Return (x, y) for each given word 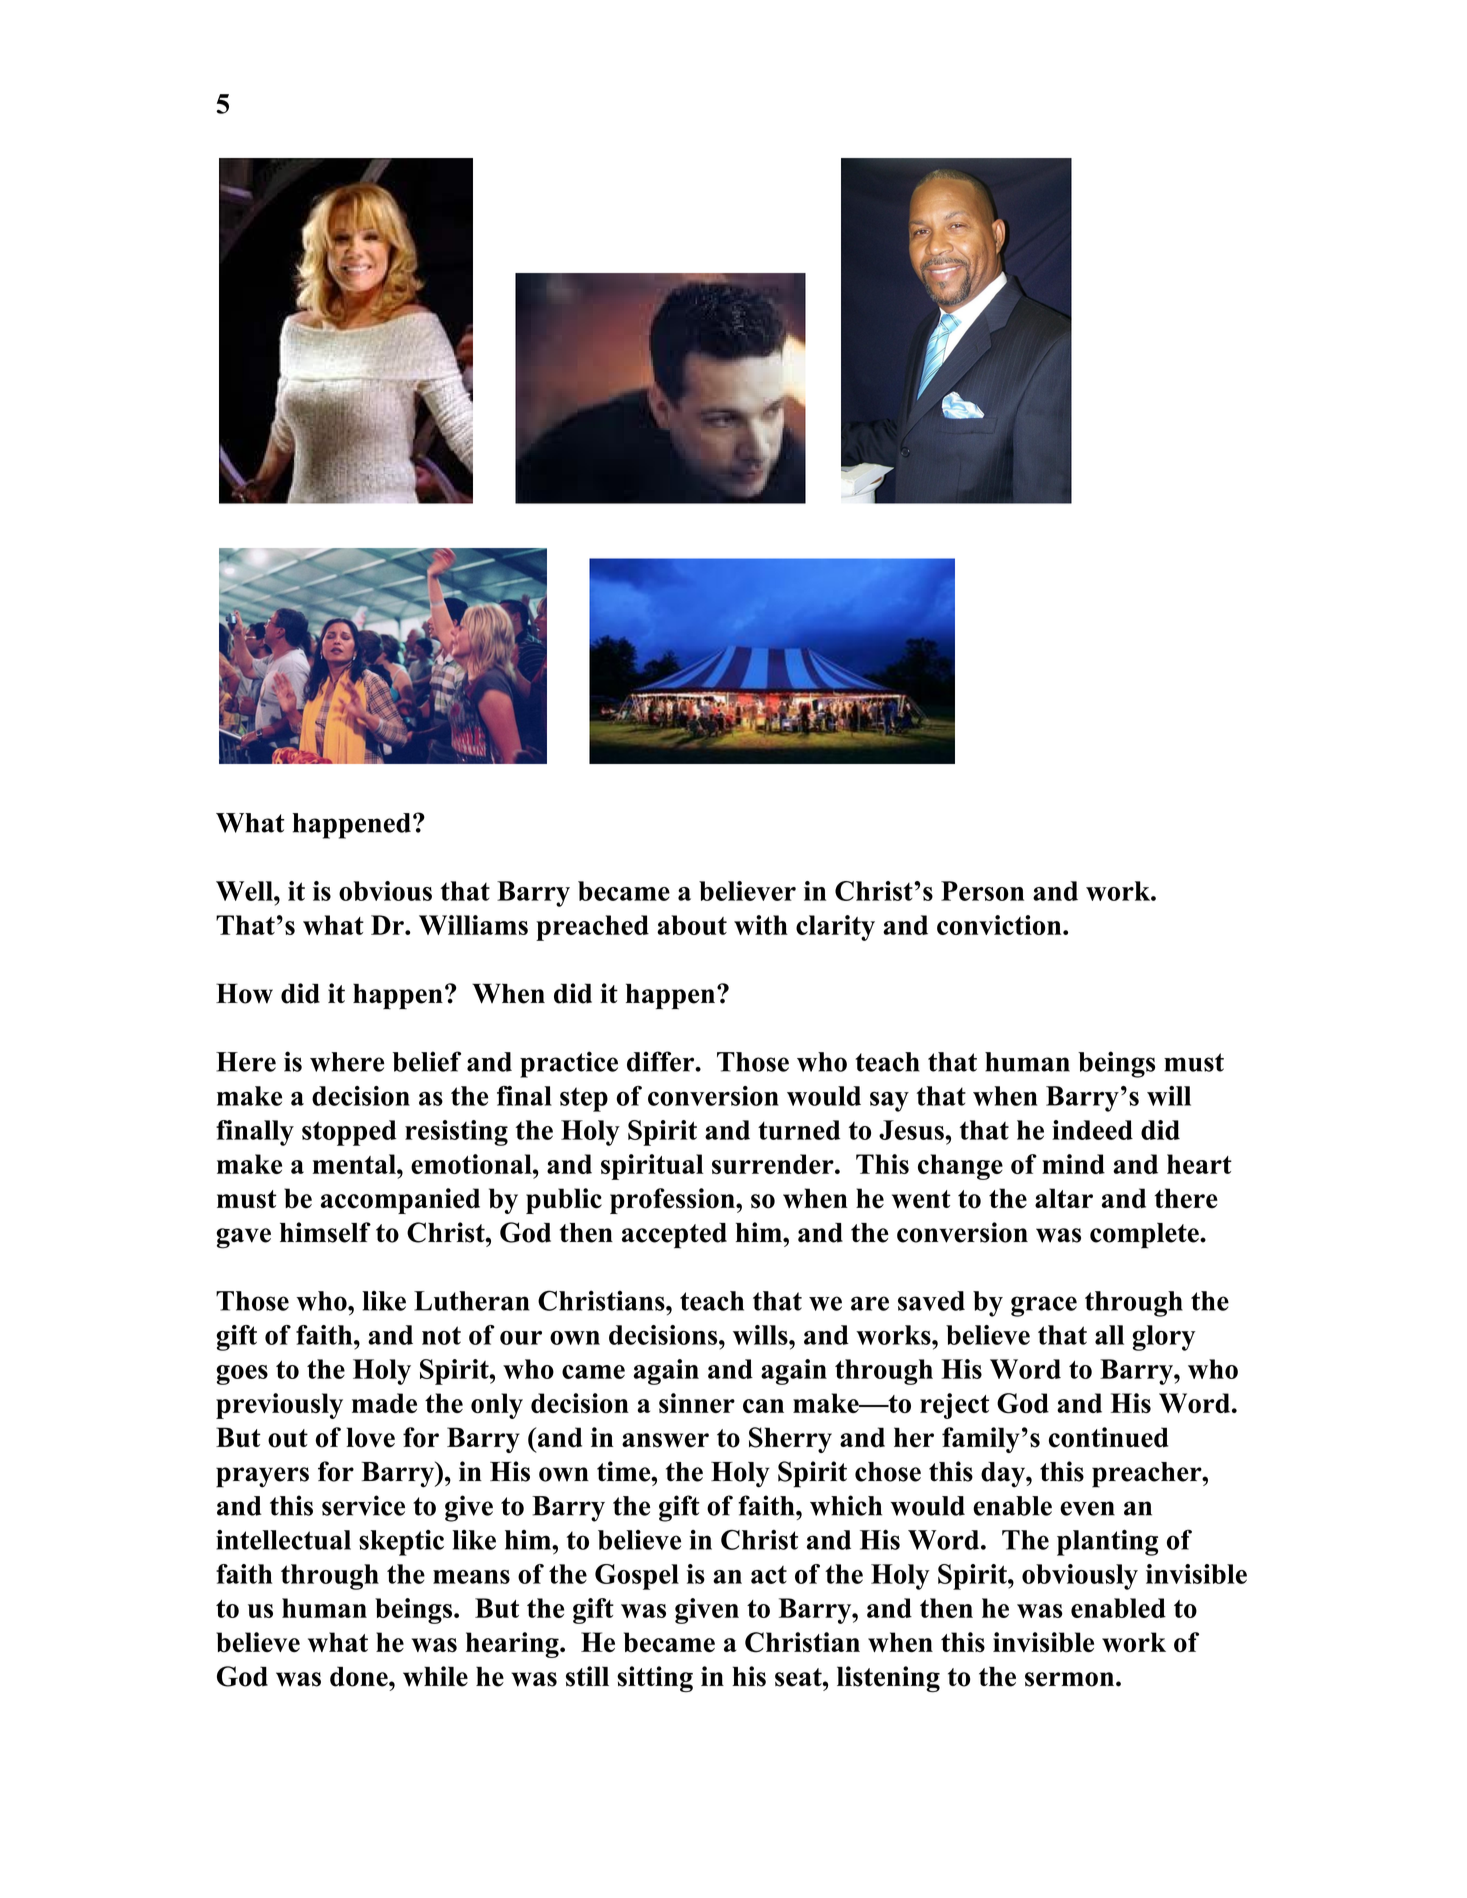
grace (1044, 1306)
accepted (674, 1236)
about (692, 925)
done (360, 1676)
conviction (1000, 925)
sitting (655, 1679)
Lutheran (471, 1301)
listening (888, 1679)
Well (245, 891)
